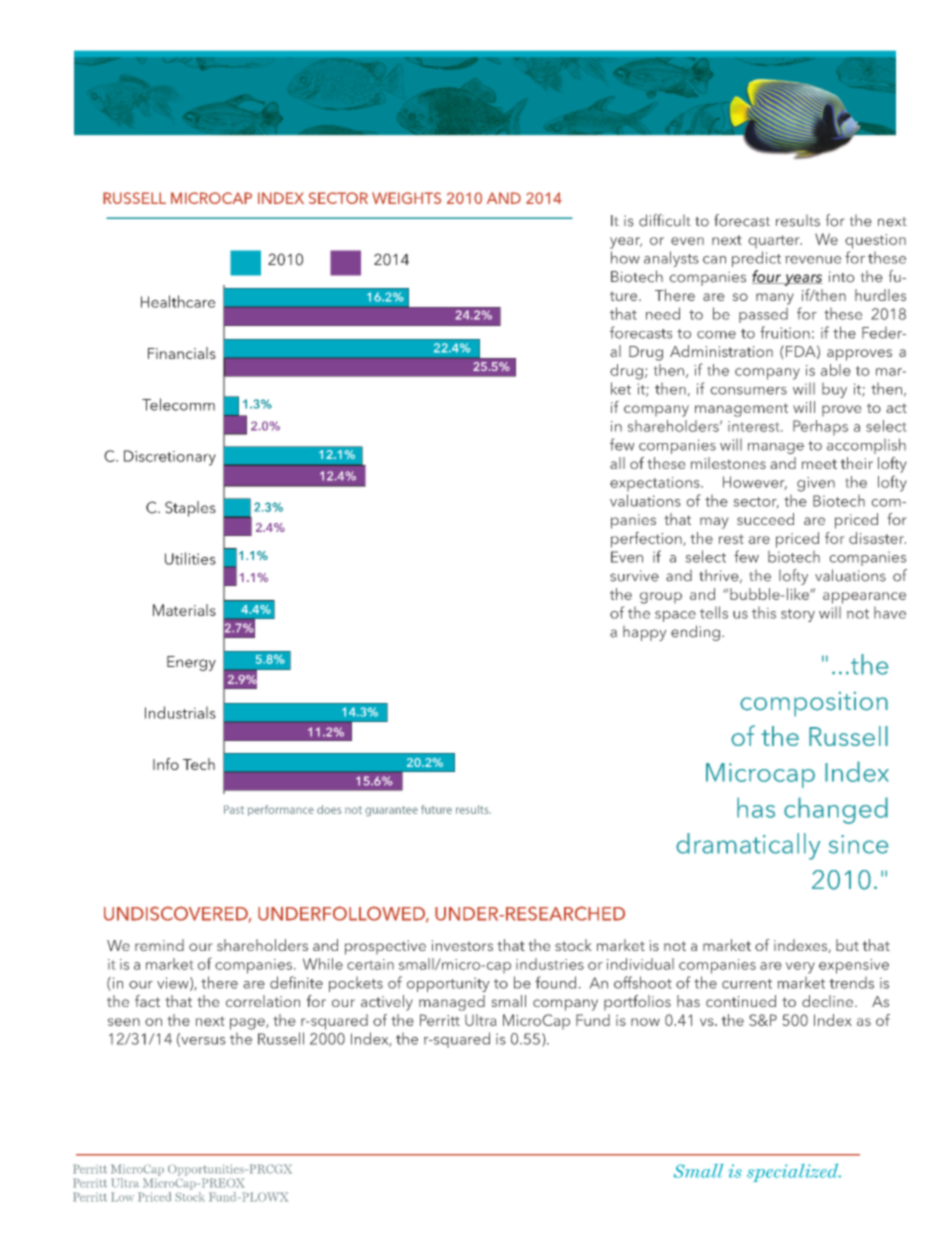 This screenshot has height=1233, width=952. Describe the element at coordinates (184, 610) in the screenshot. I see `Materials` at that location.
